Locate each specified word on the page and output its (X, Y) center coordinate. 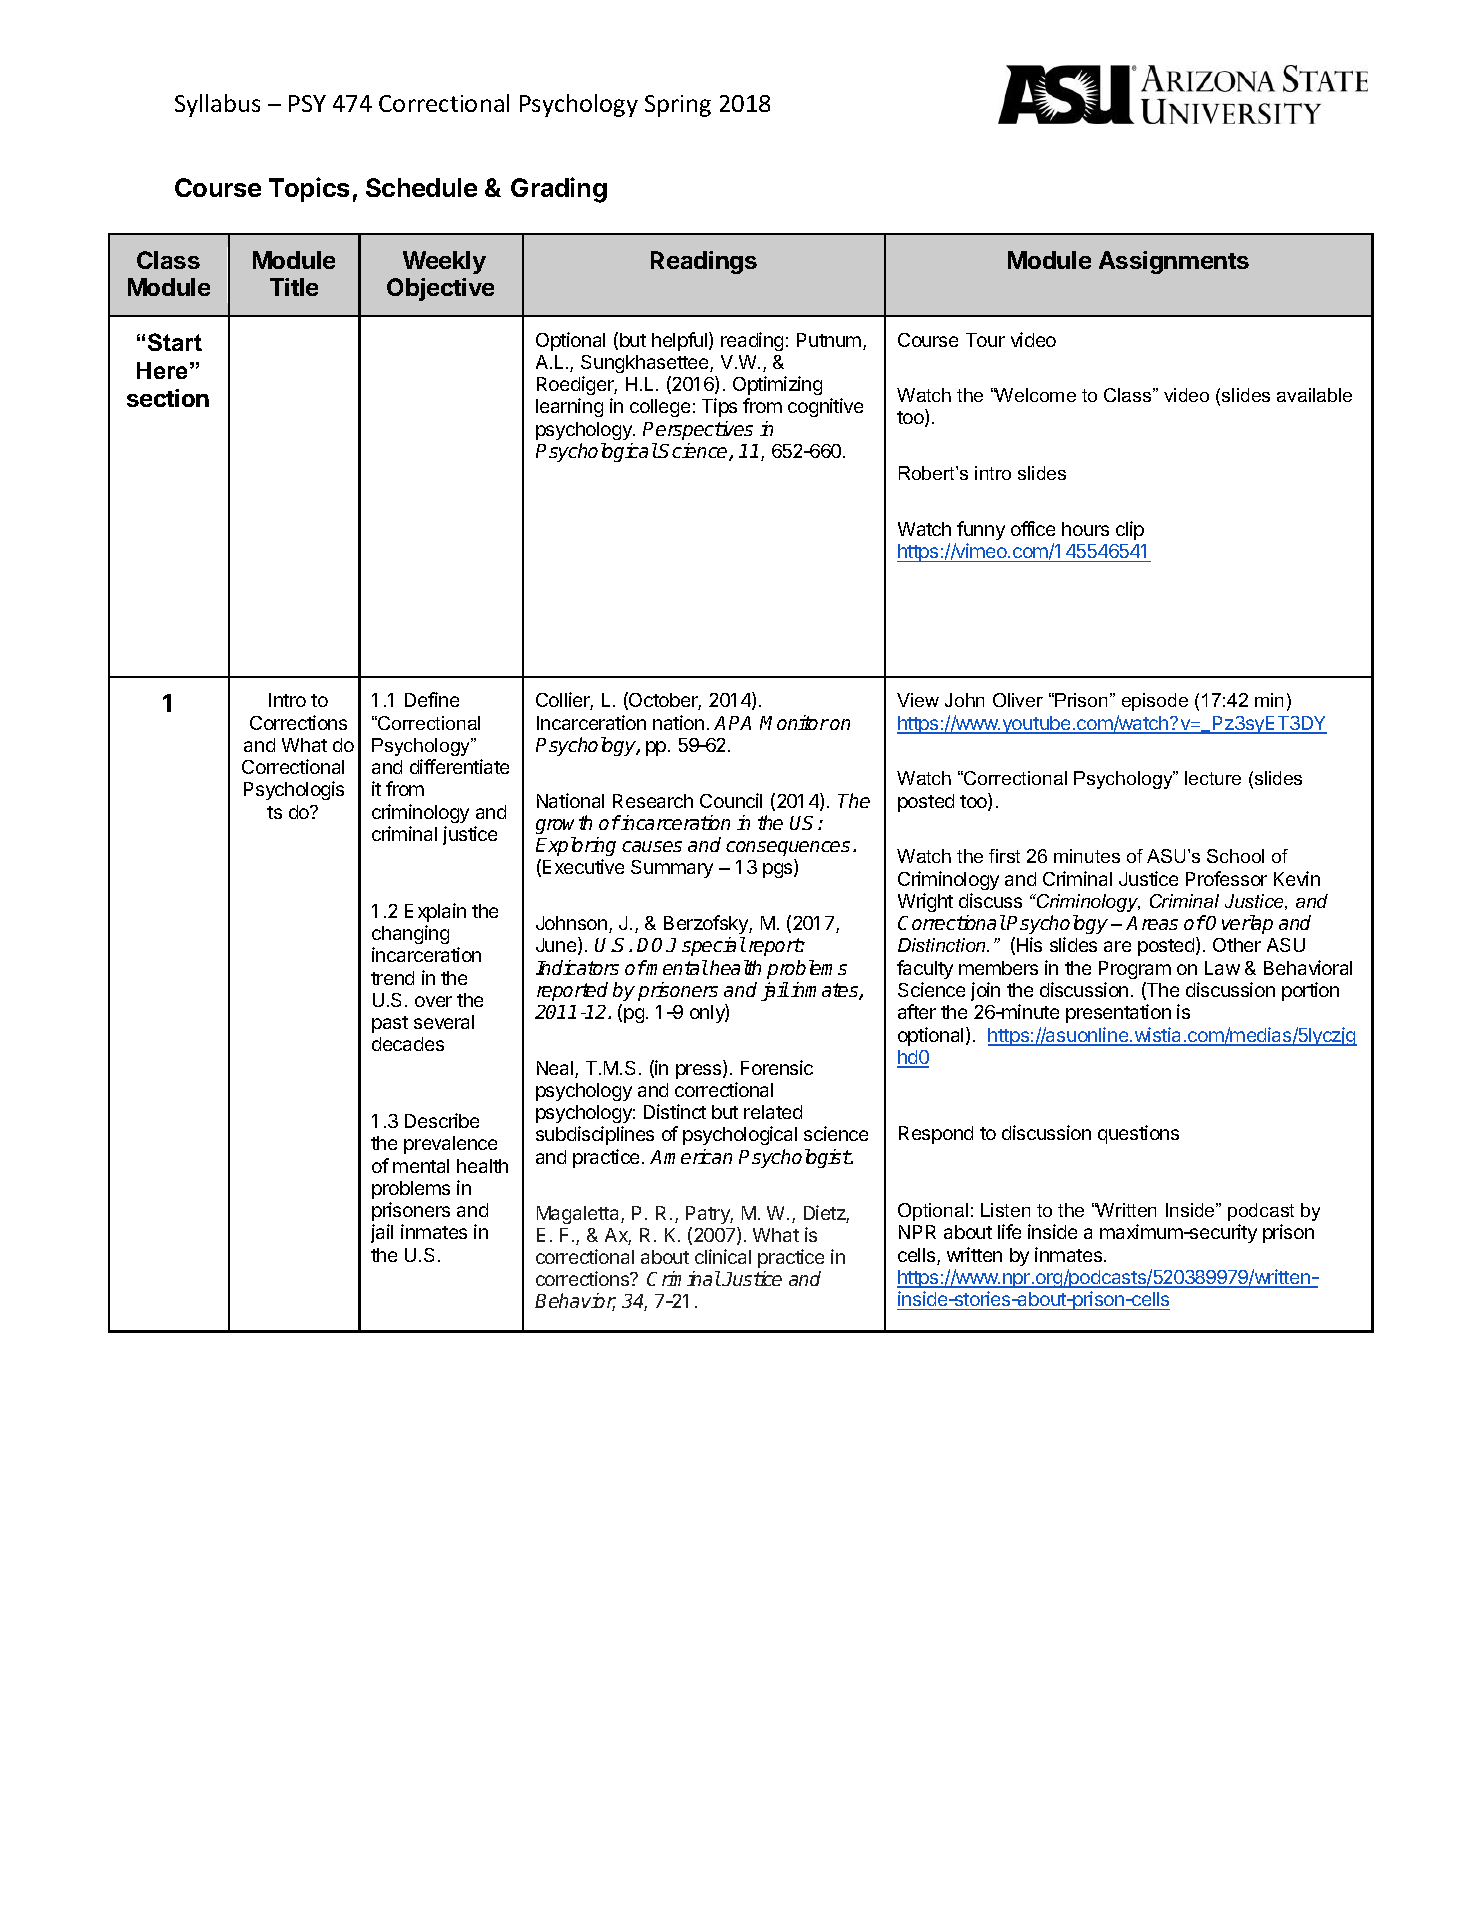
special (714, 946)
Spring (678, 106)
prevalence (450, 1145)
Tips (719, 407)
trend (392, 978)
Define (432, 699)
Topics (309, 189)
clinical (723, 1256)
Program (1135, 970)
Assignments (1174, 262)
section (168, 398)
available (1314, 395)
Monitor (794, 722)
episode (1155, 702)
